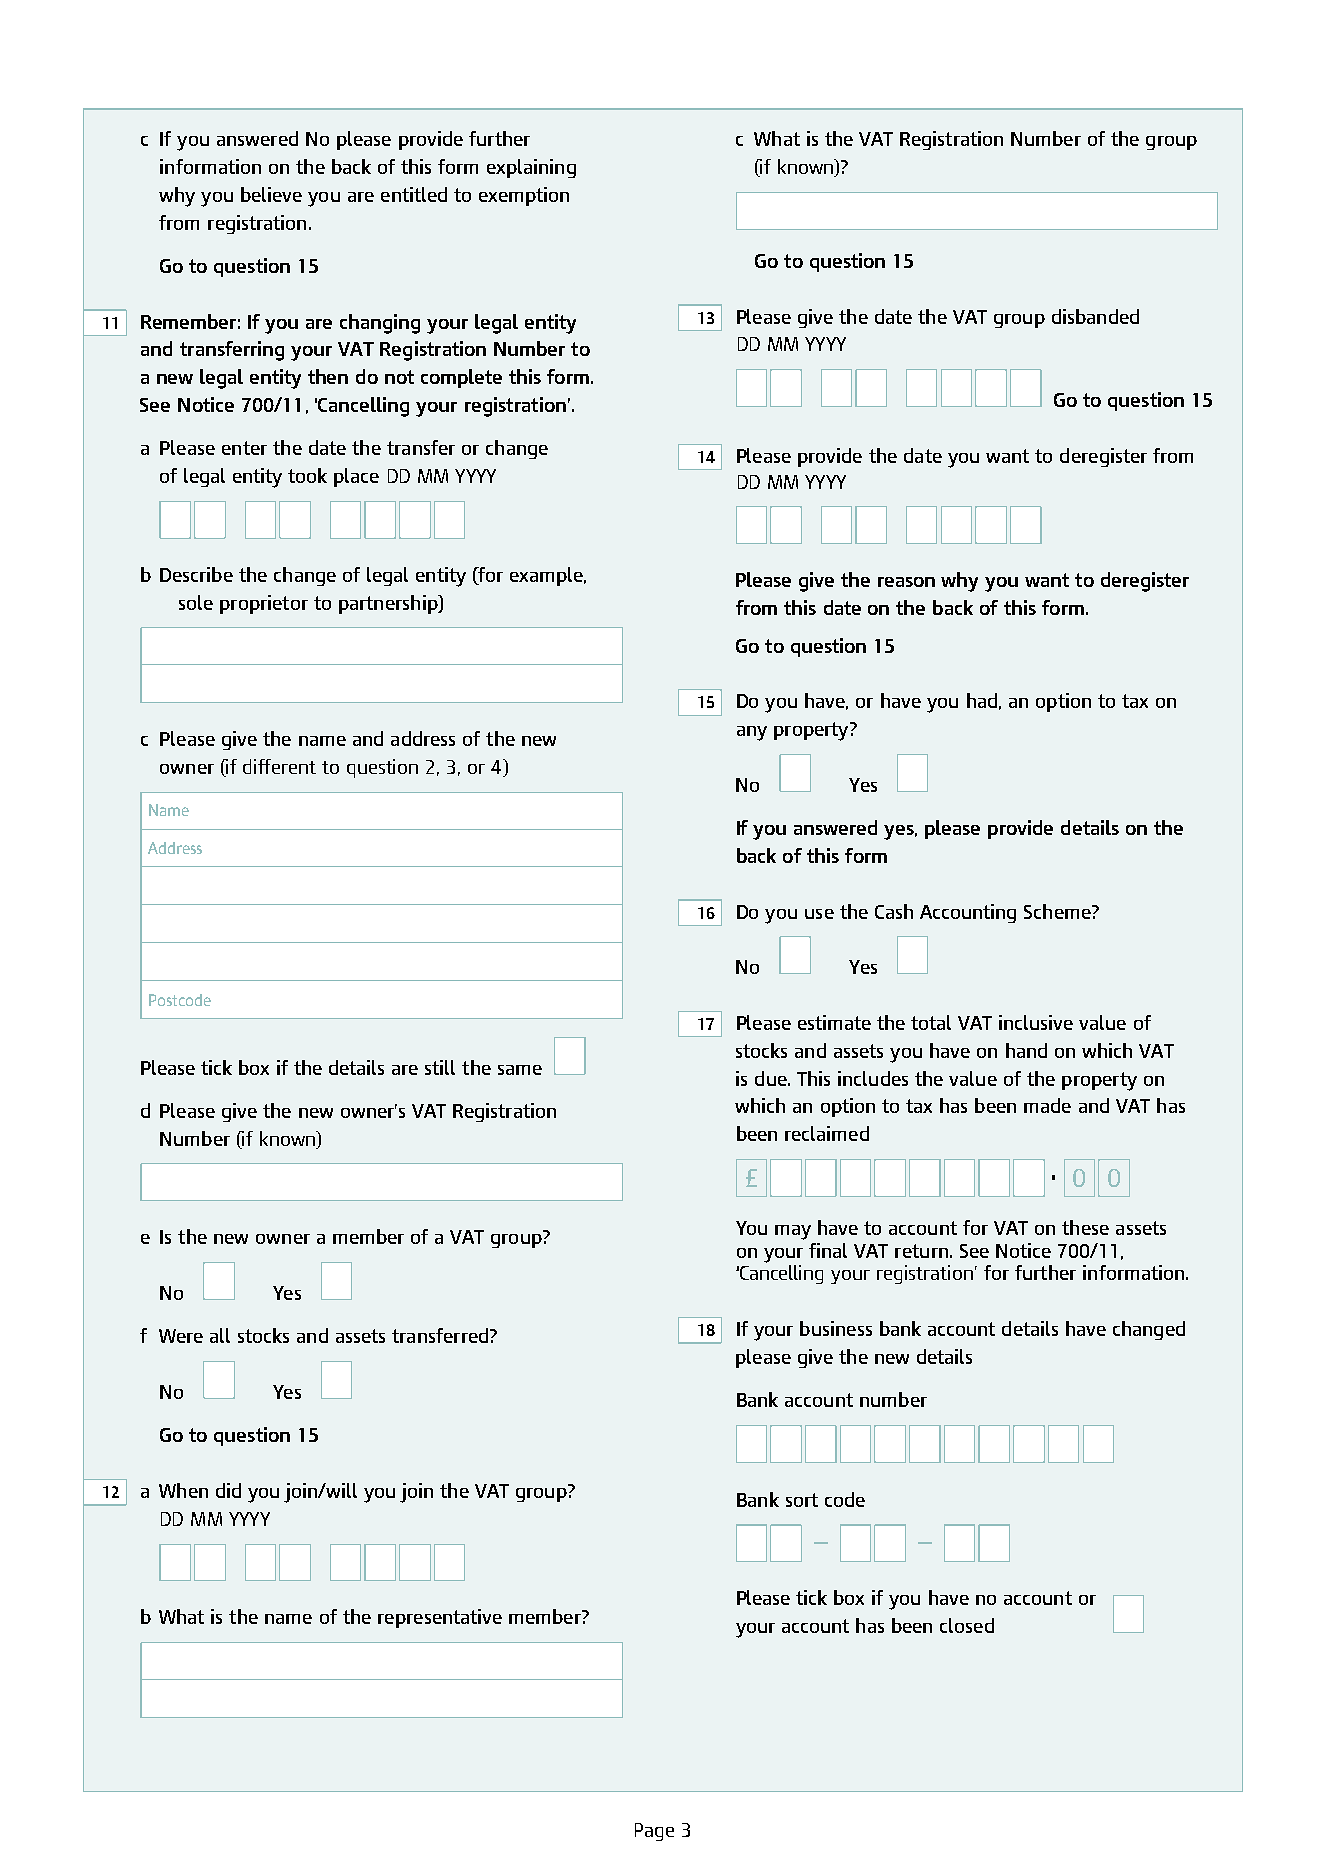 Image resolution: width=1325 pixels, height=1876 pixels. I want to click on exemption, so click(524, 196).
